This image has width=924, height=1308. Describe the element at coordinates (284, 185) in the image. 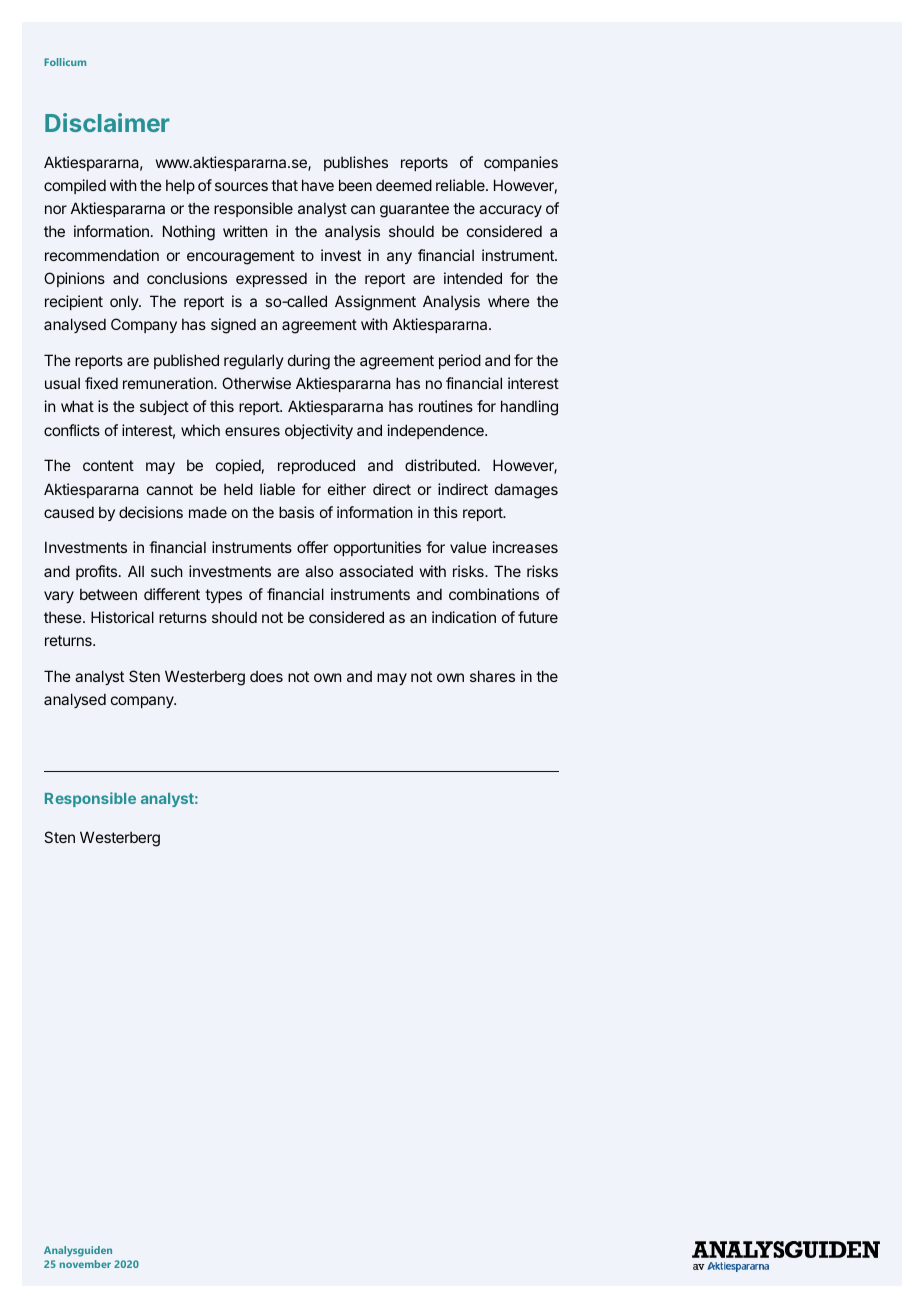

I see `that` at that location.
